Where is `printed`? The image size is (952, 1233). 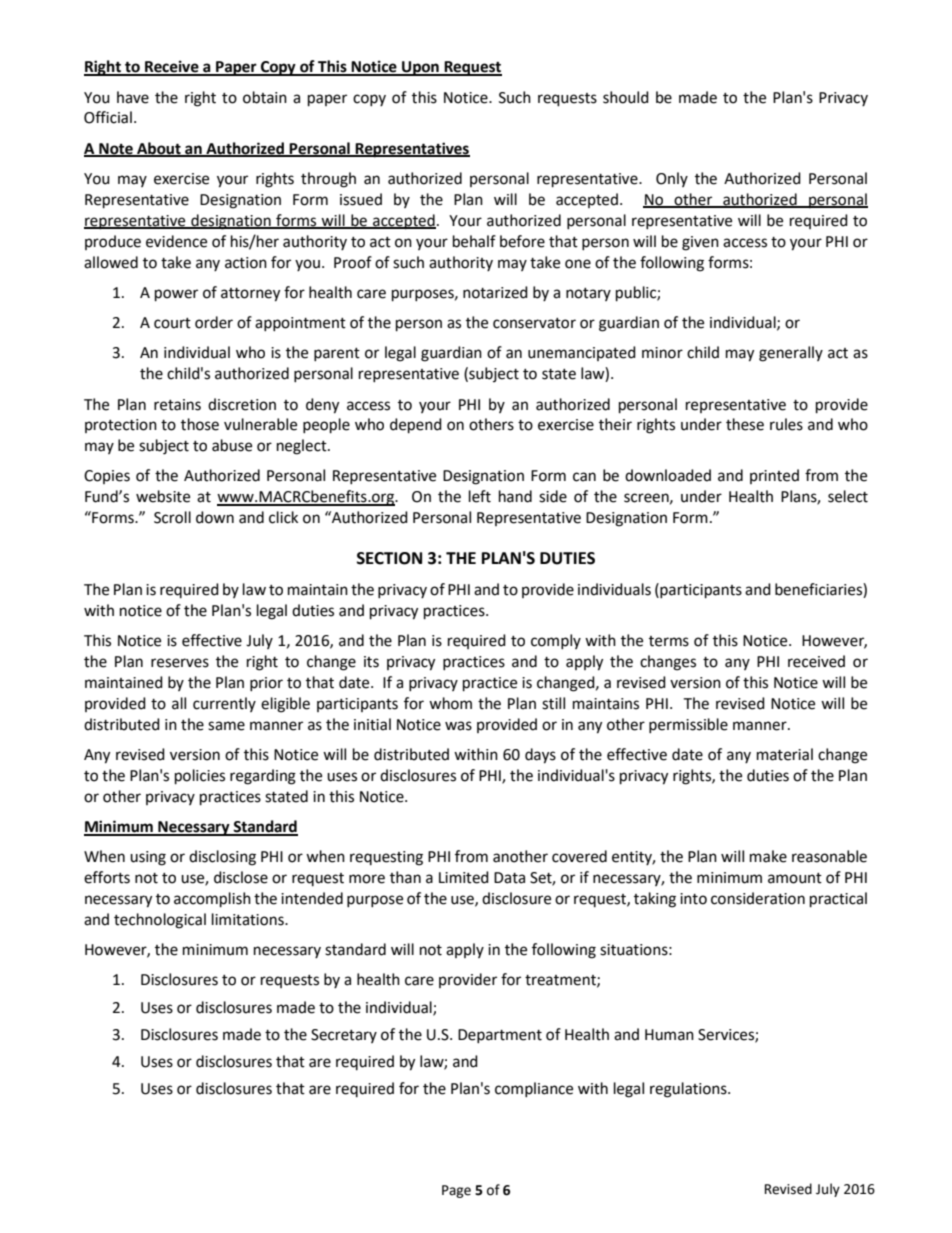
printed is located at coordinates (774, 476).
